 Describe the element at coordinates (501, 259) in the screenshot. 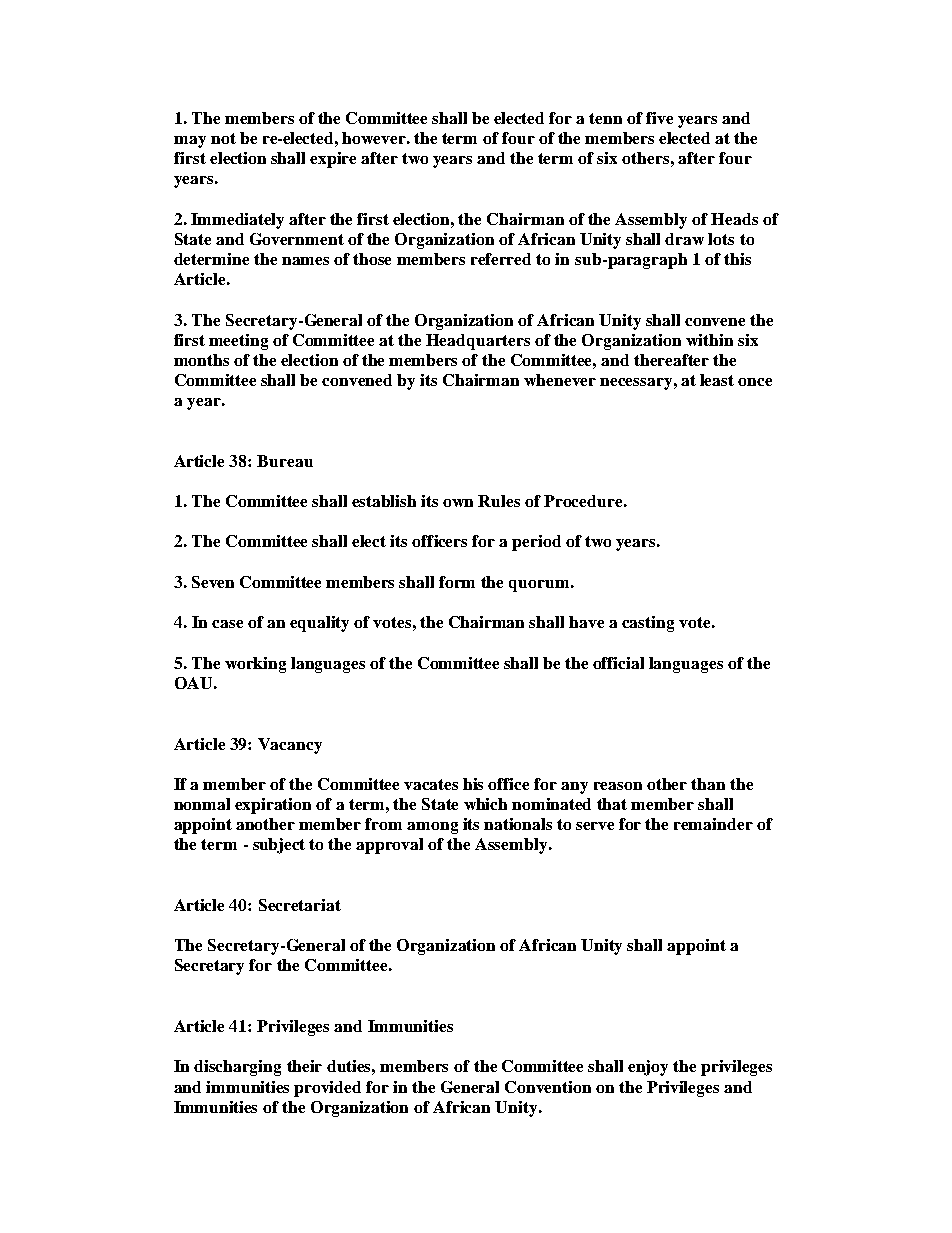

I see `referred` at that location.
